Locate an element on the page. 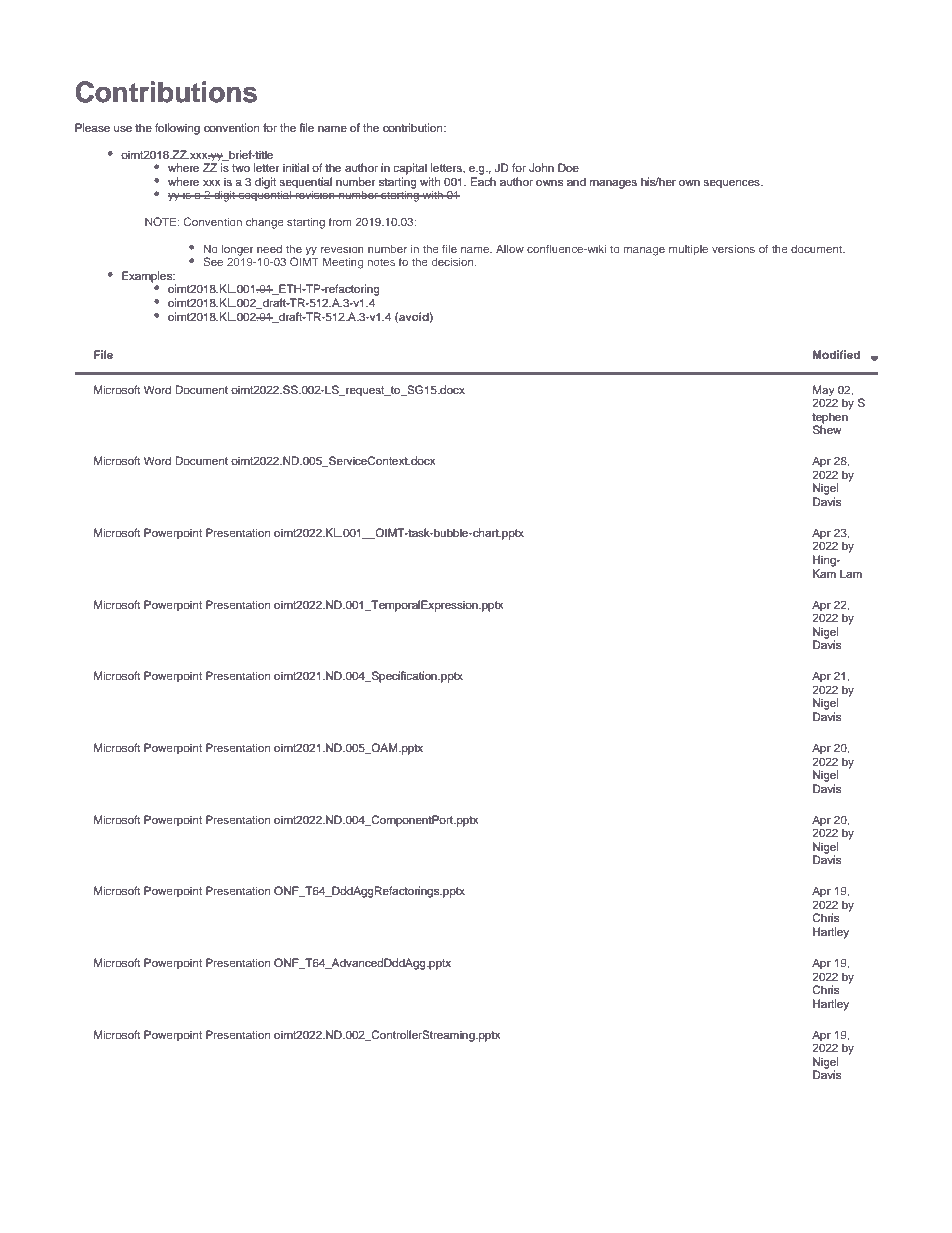 This page has height=1233, width=952. Modified is located at coordinates (836, 354).
